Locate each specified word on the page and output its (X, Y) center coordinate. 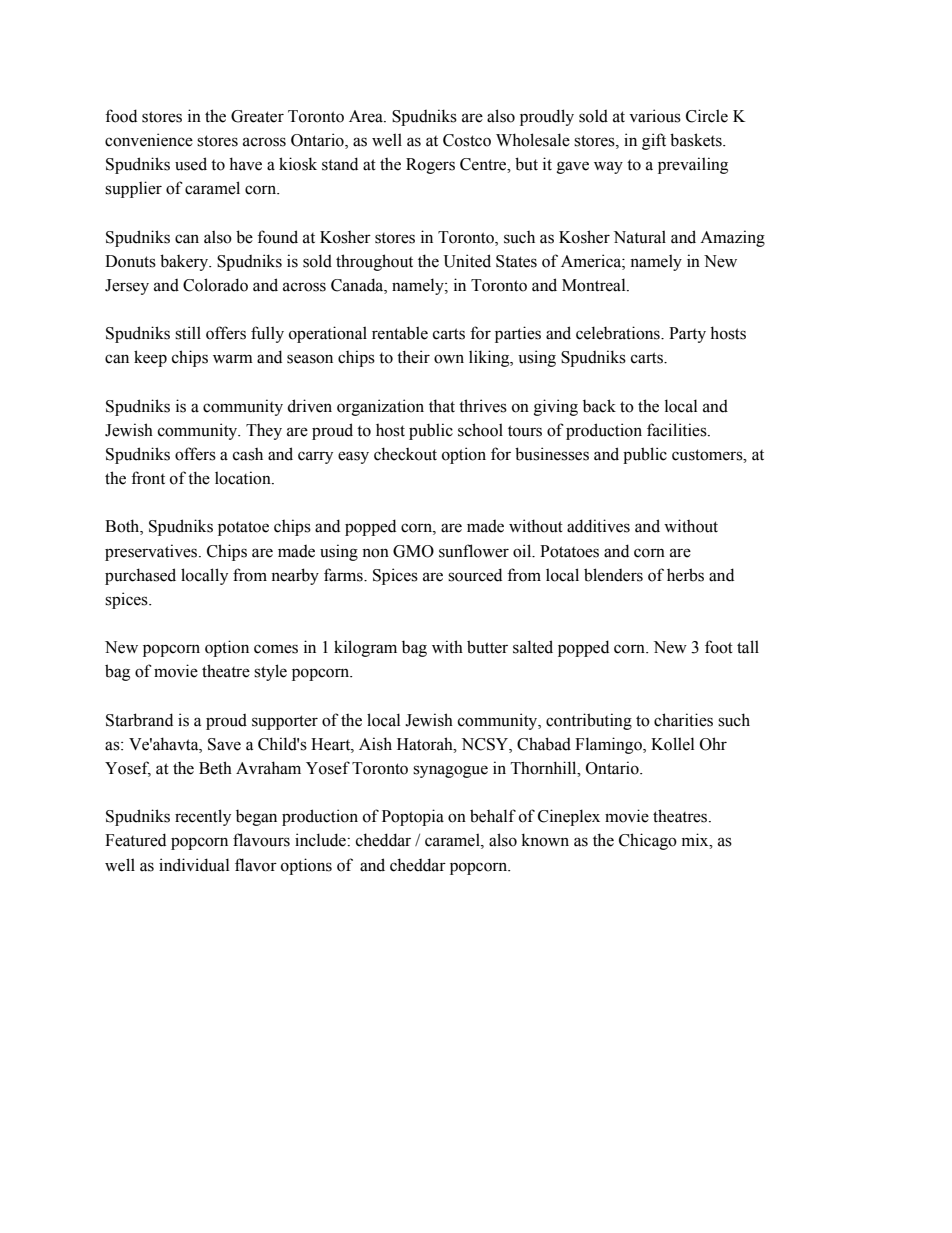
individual (194, 865)
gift (654, 141)
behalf (493, 816)
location (244, 478)
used (191, 164)
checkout (405, 454)
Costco (467, 140)
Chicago (648, 841)
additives (598, 526)
